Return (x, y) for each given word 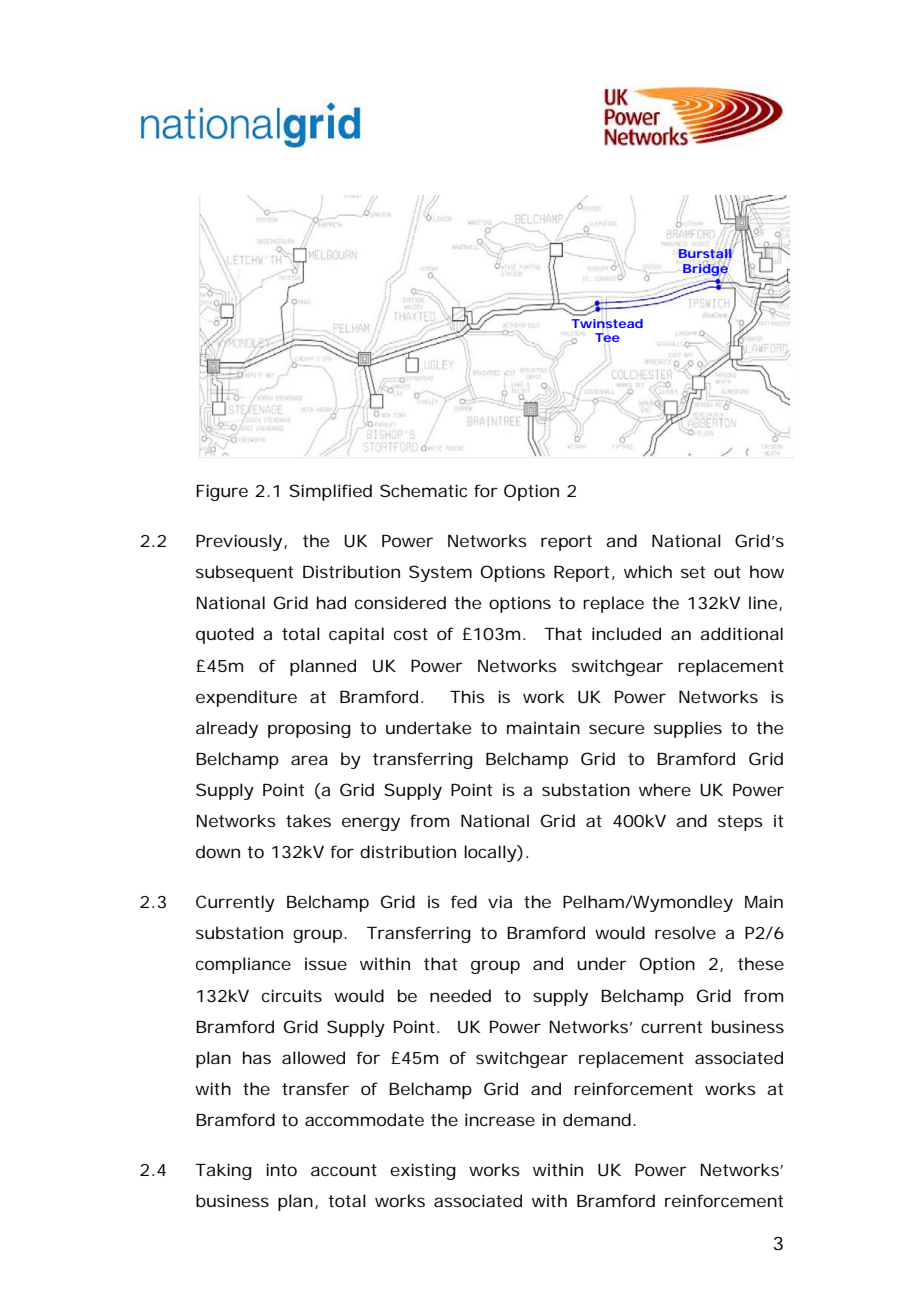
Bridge (706, 269)
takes (308, 820)
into (281, 1169)
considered (400, 602)
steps (740, 823)
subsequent (244, 573)
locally (491, 853)
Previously (239, 542)
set (693, 572)
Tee (607, 339)
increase (500, 1119)
